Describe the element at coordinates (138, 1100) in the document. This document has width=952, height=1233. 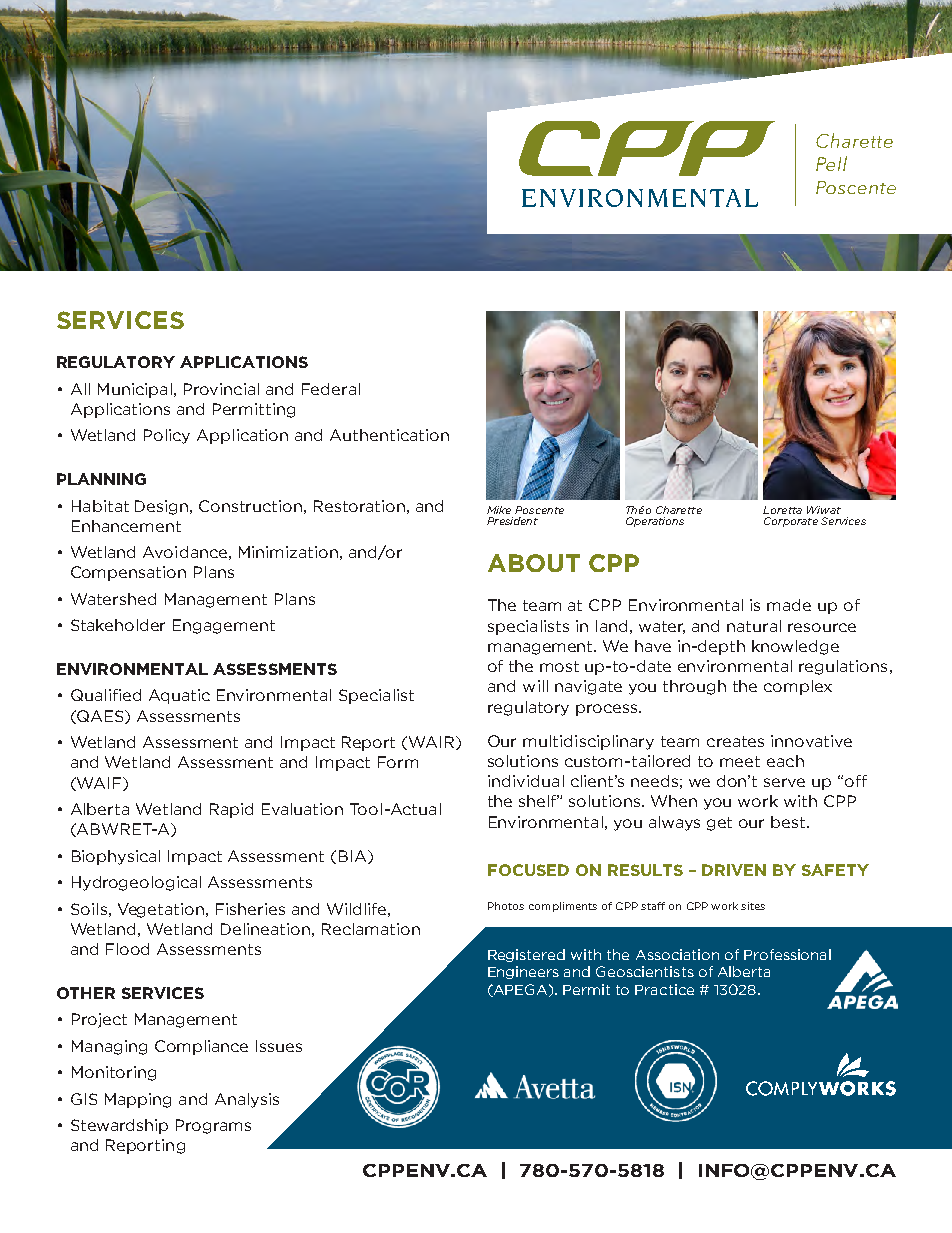
I see `Mapping` at that location.
